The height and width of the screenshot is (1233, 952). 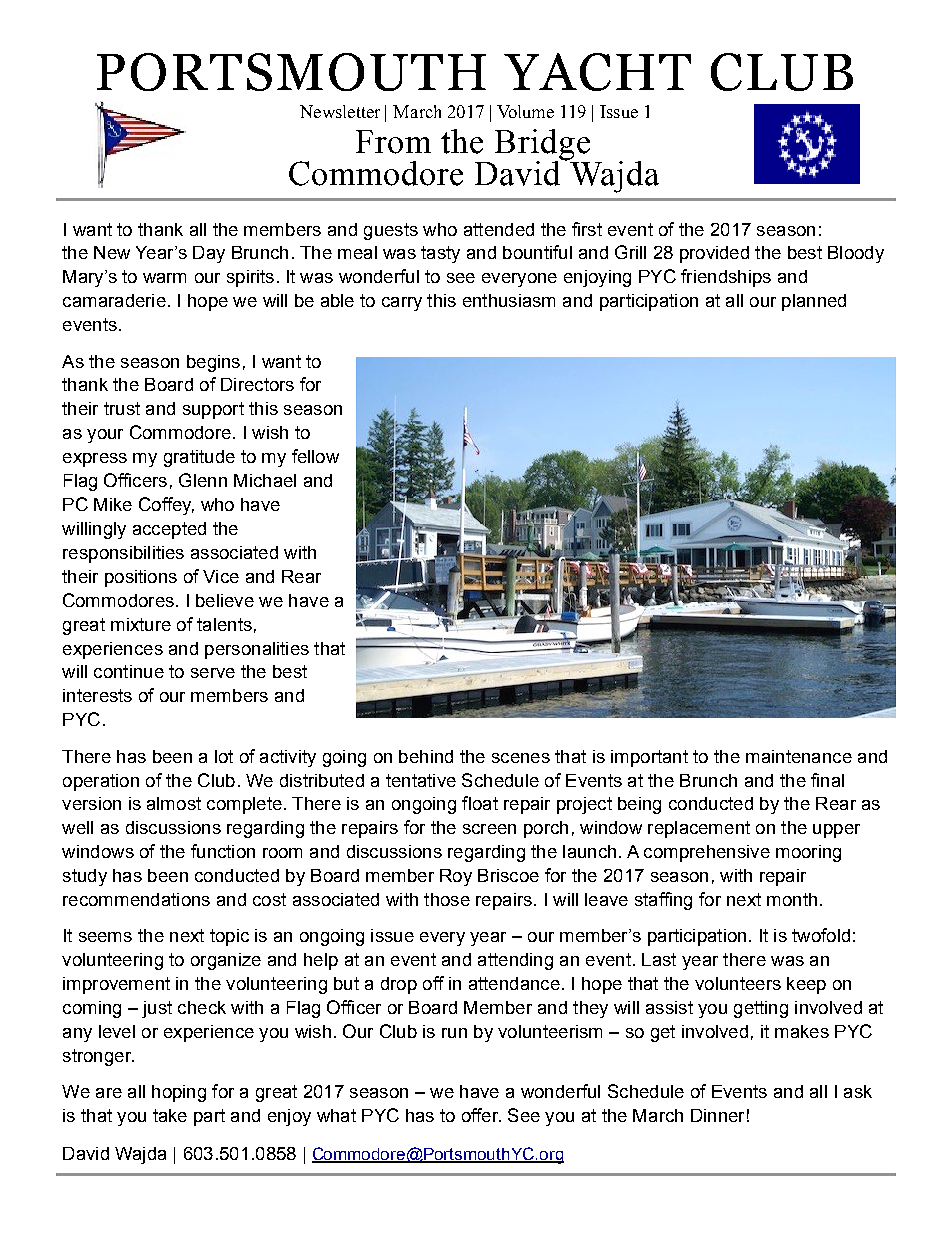 I want to click on enthusiasm, so click(x=509, y=300).
